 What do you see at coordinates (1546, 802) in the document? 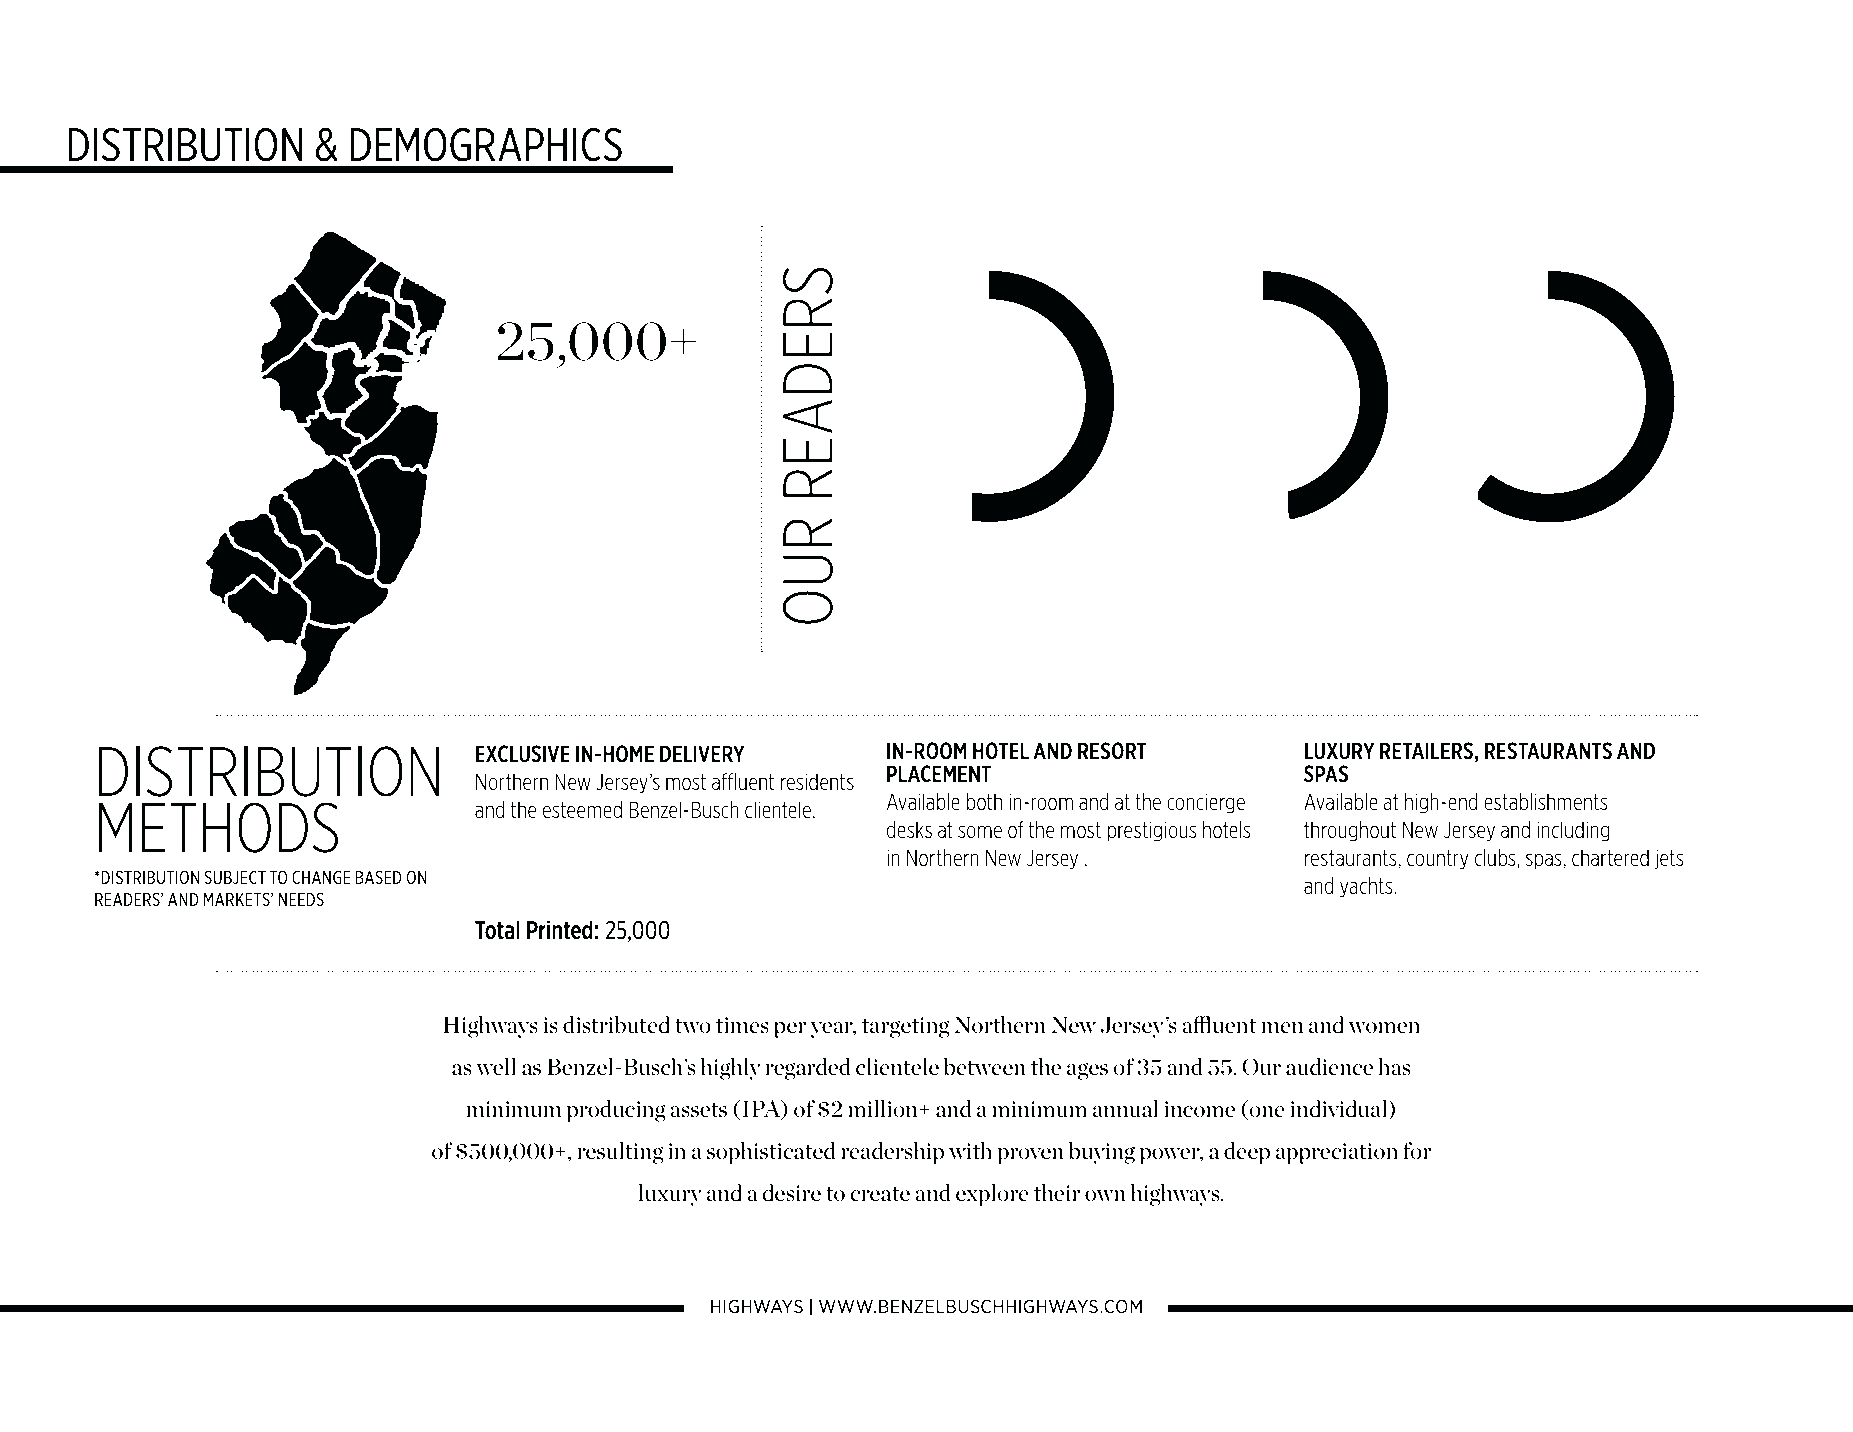
I see `establishments` at bounding box center [1546, 802].
